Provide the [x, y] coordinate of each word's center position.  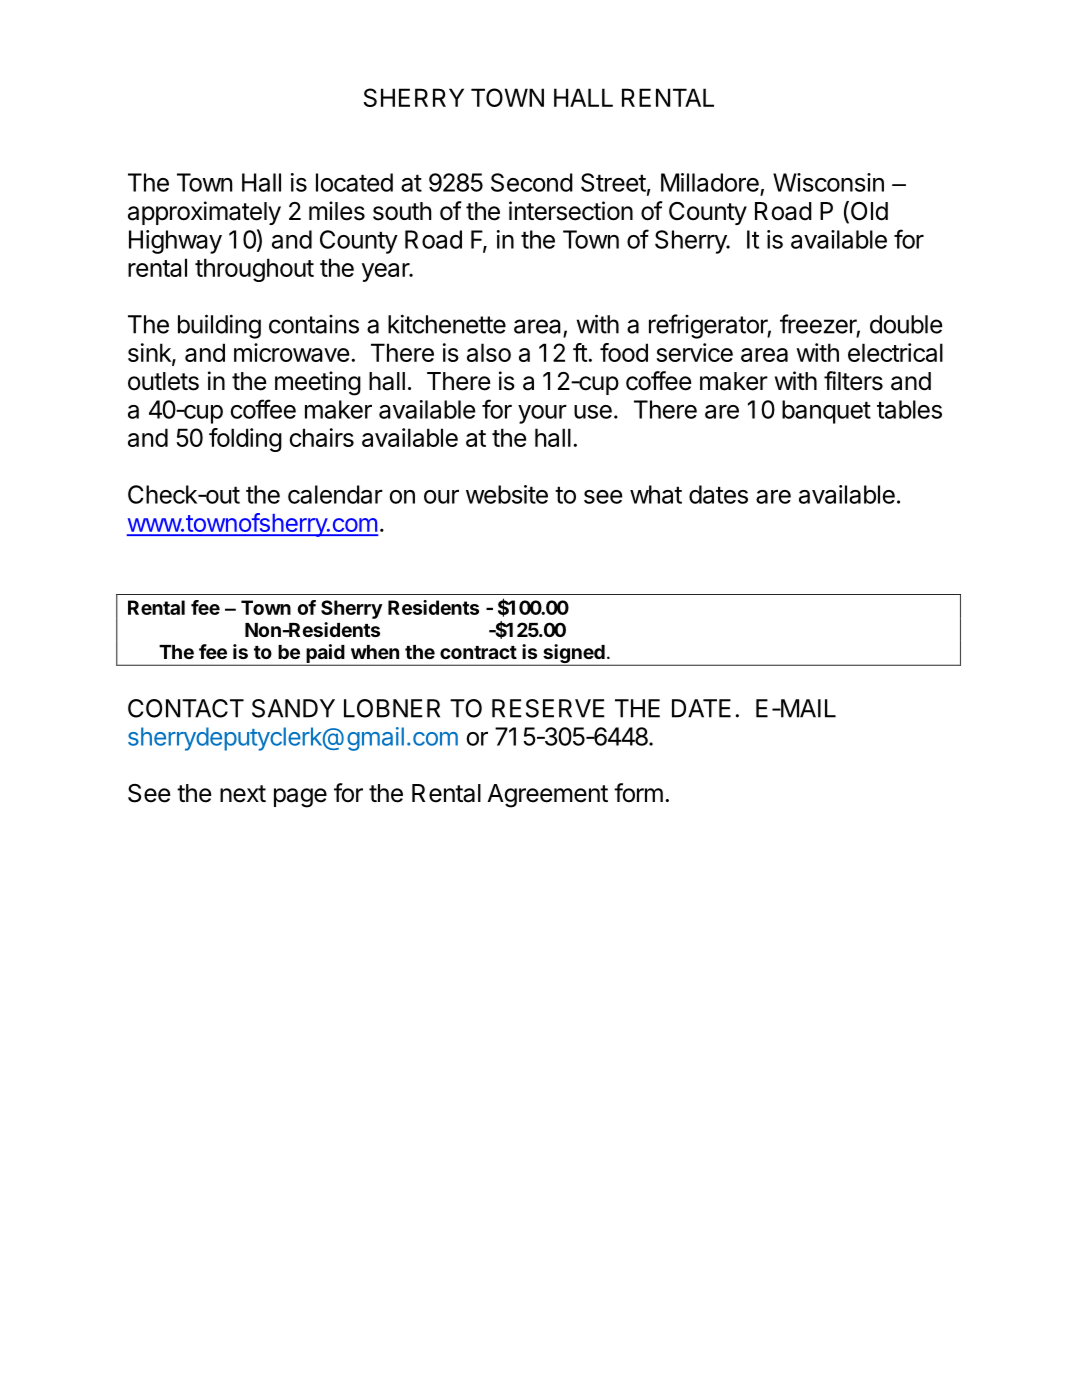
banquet [826, 412]
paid [325, 655]
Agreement [547, 796]
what [656, 494]
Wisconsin [828, 182]
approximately [204, 213]
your [542, 414]
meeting [318, 383]
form [638, 793]
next [243, 794]
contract [478, 652]
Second [532, 182]
